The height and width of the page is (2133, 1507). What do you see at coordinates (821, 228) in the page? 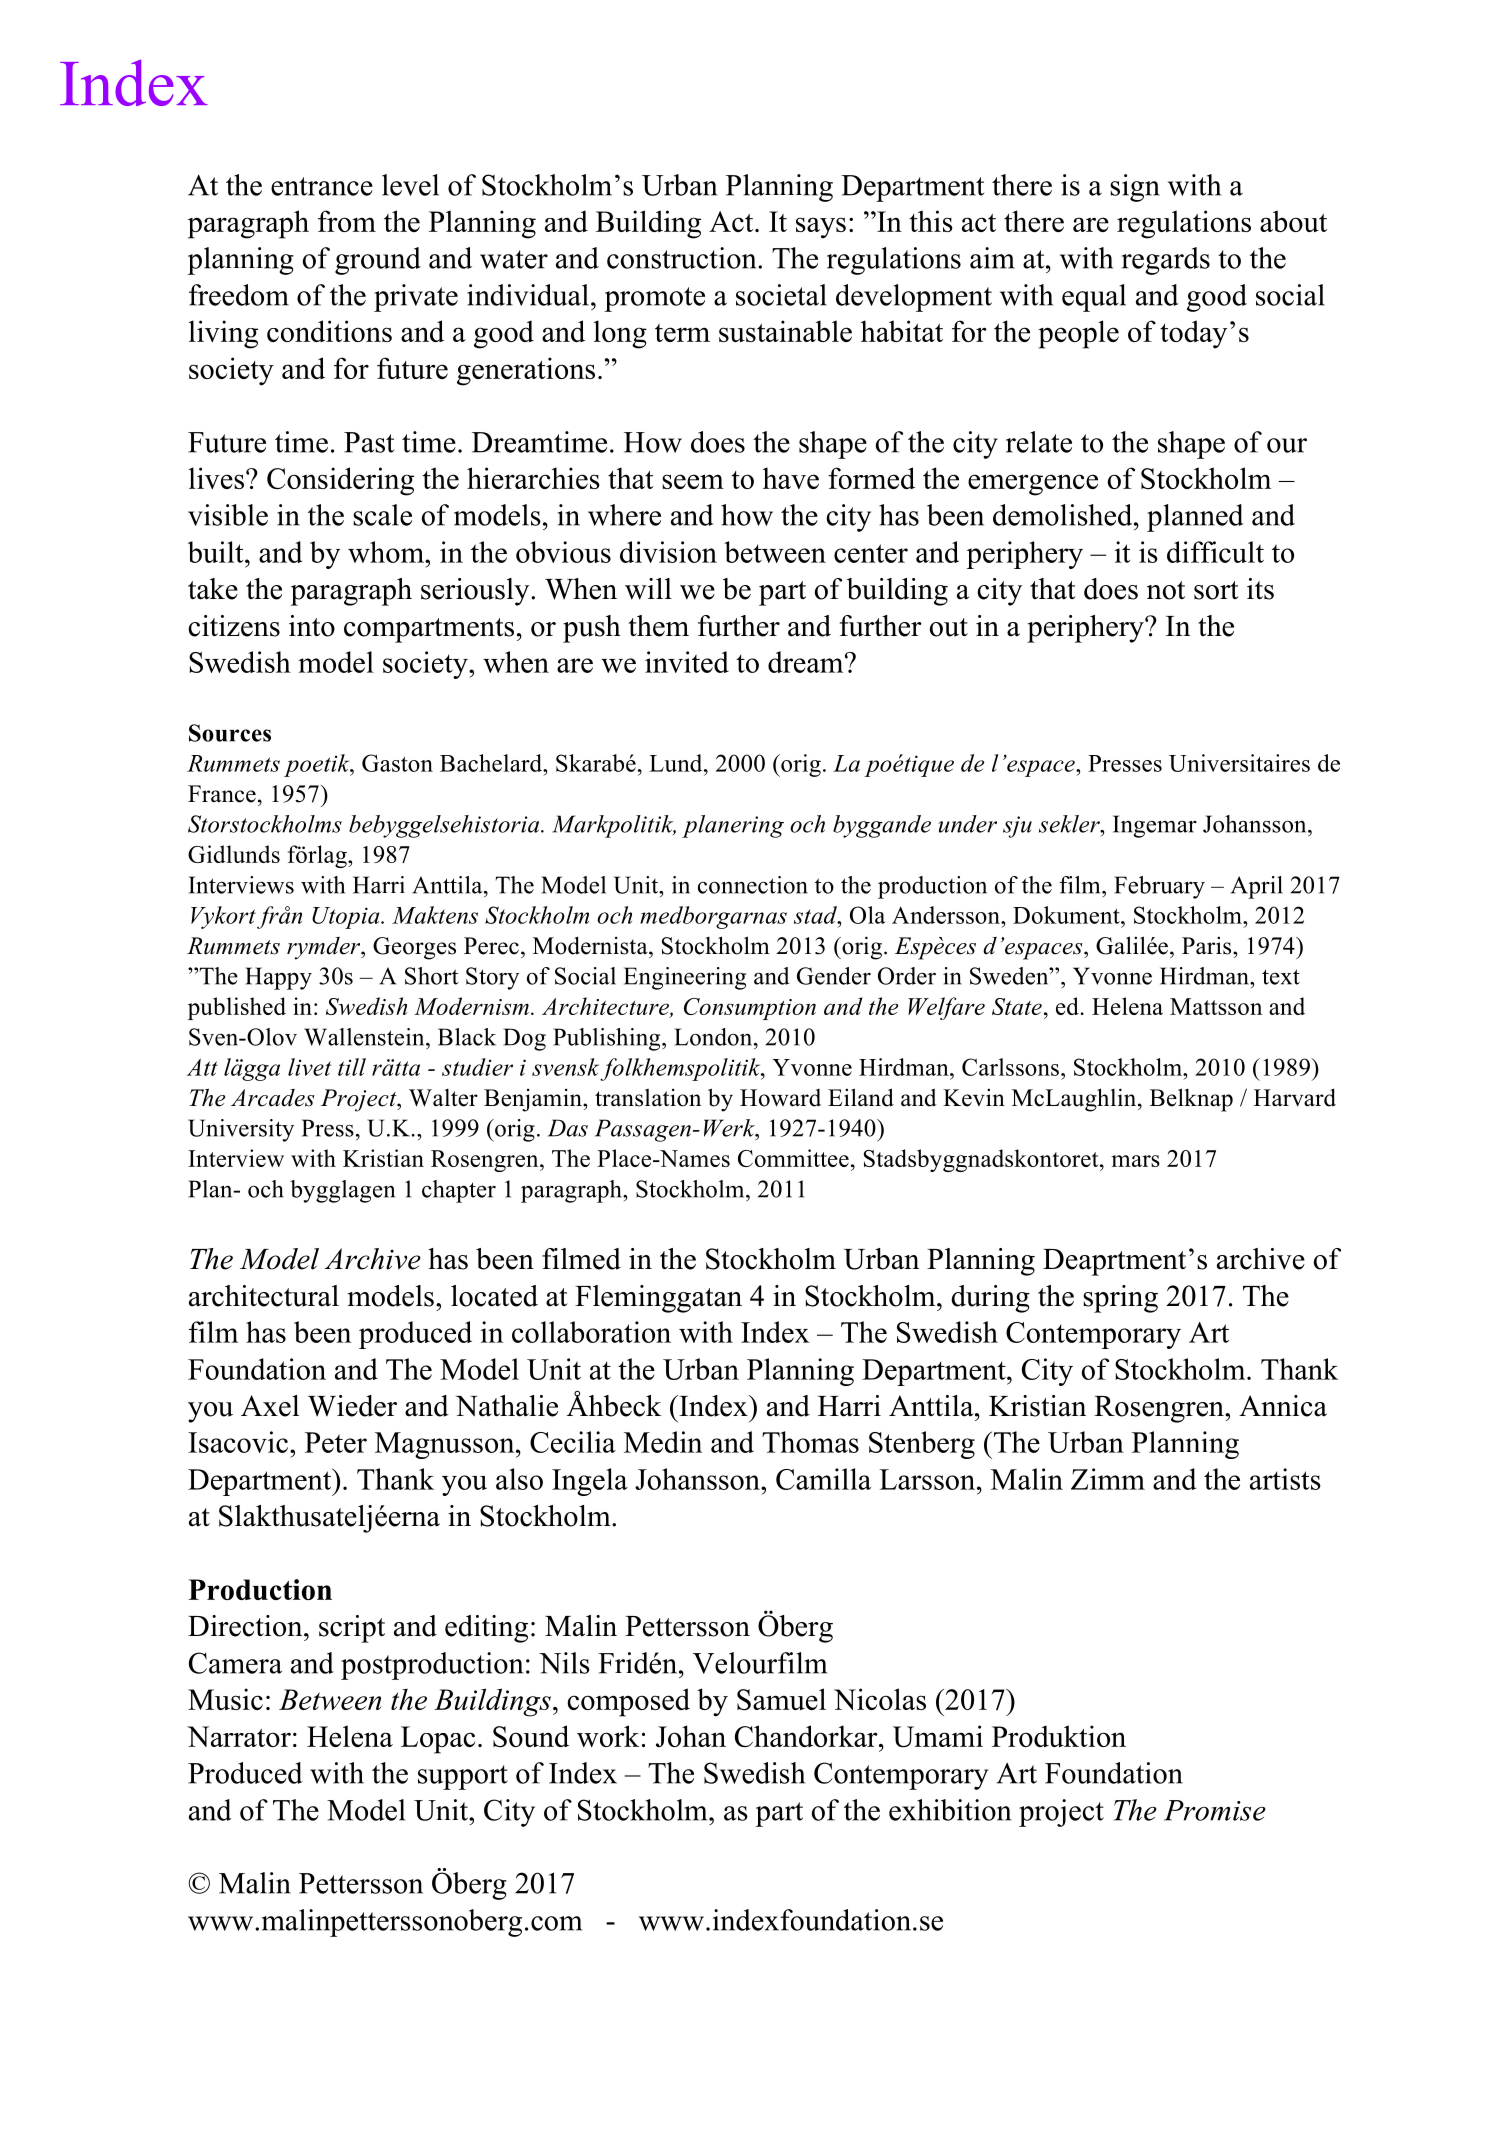
I see `says` at bounding box center [821, 228].
